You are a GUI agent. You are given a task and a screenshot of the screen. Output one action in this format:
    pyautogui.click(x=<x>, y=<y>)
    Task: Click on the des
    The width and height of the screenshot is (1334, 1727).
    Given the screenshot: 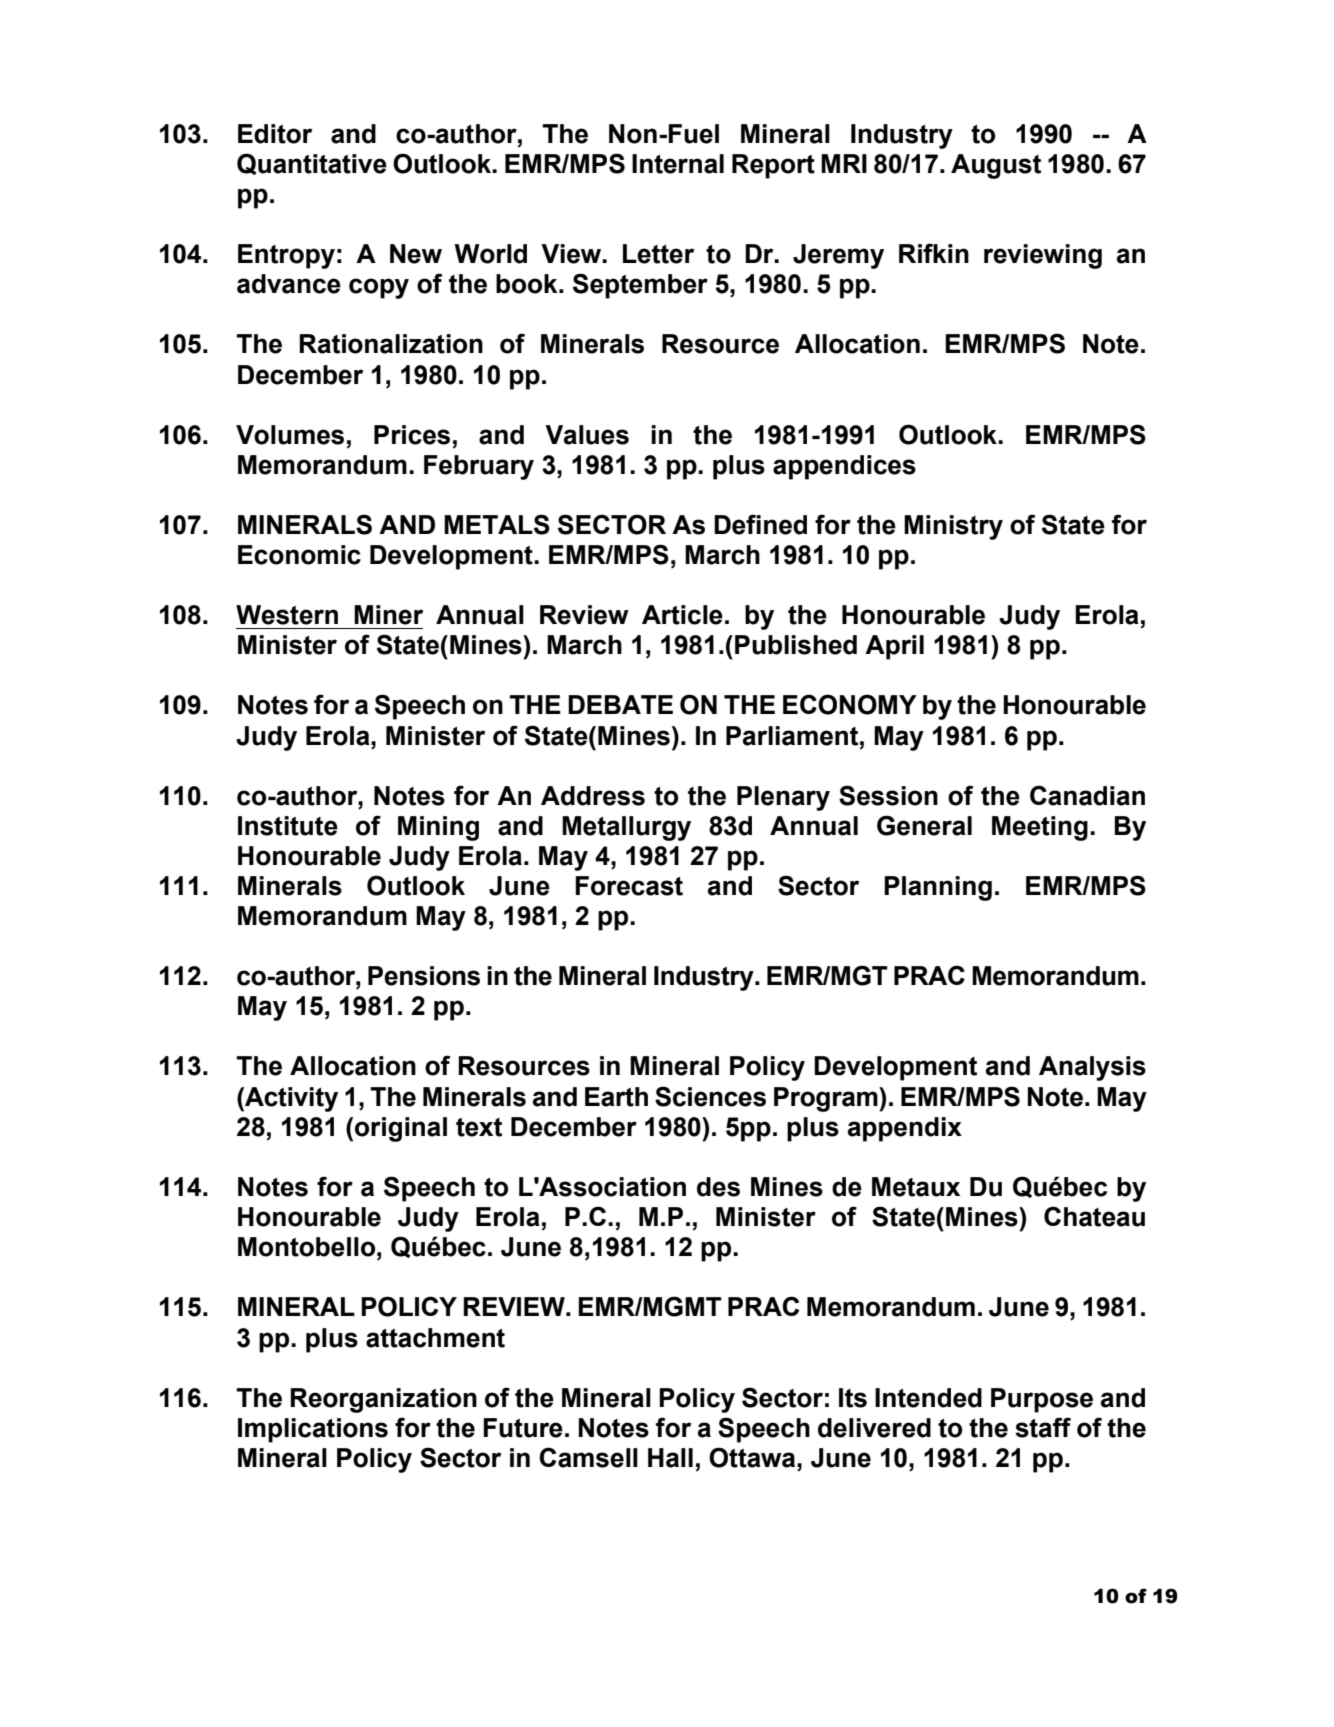 What is the action you would take?
    pyautogui.click(x=718, y=1187)
